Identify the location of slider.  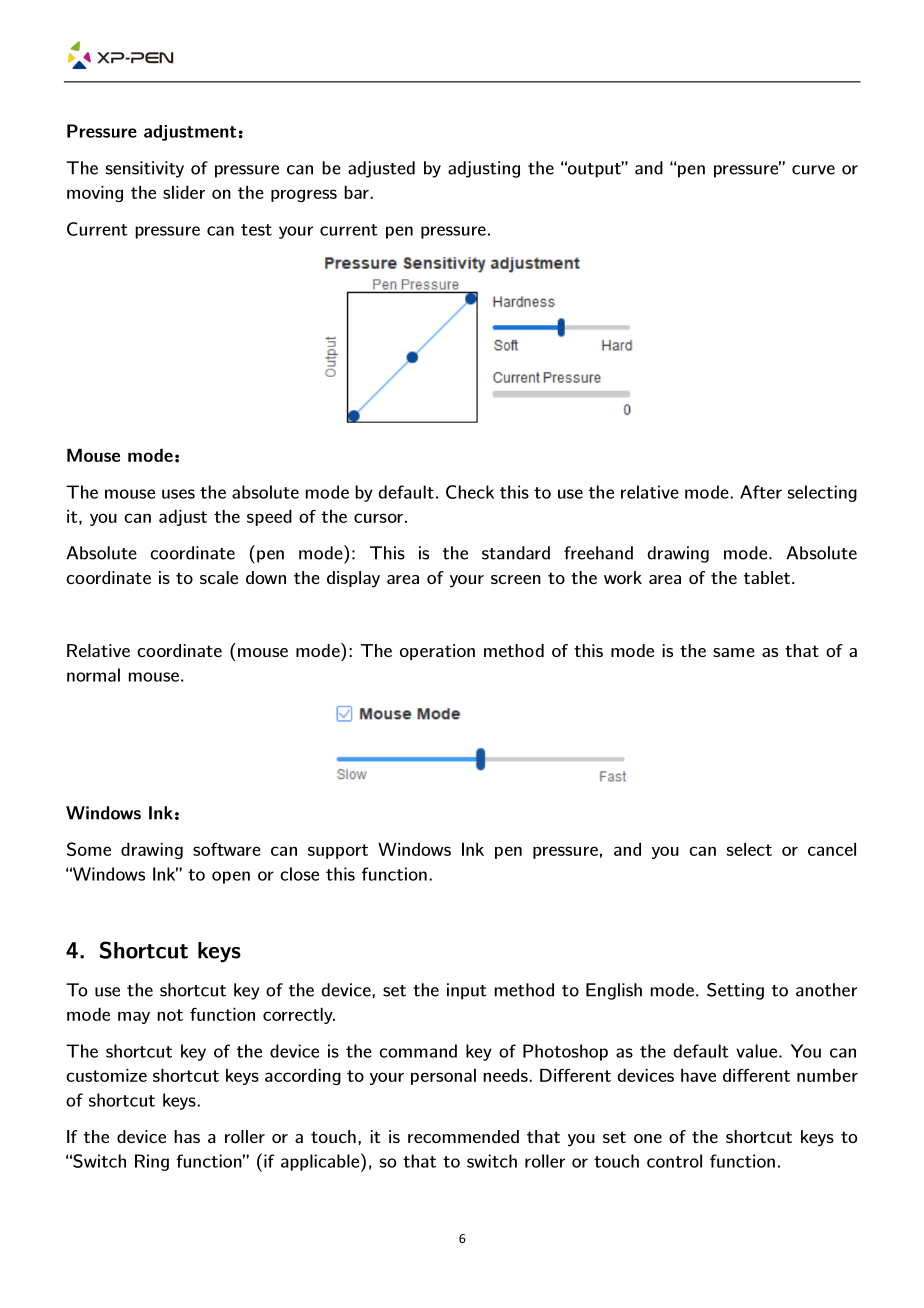
(184, 192).
